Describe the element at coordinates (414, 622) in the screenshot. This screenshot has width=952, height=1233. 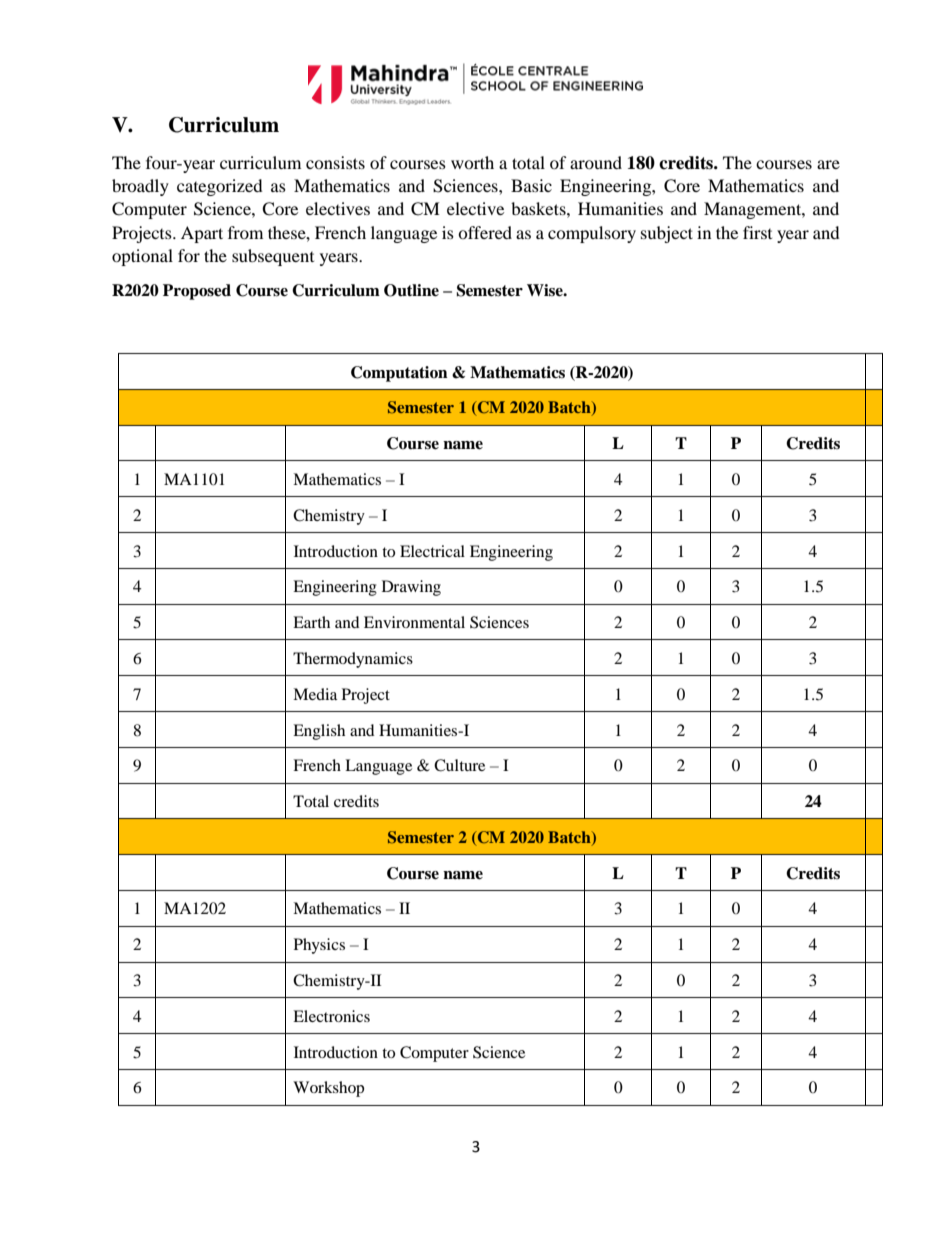
I see `Environmental` at that location.
